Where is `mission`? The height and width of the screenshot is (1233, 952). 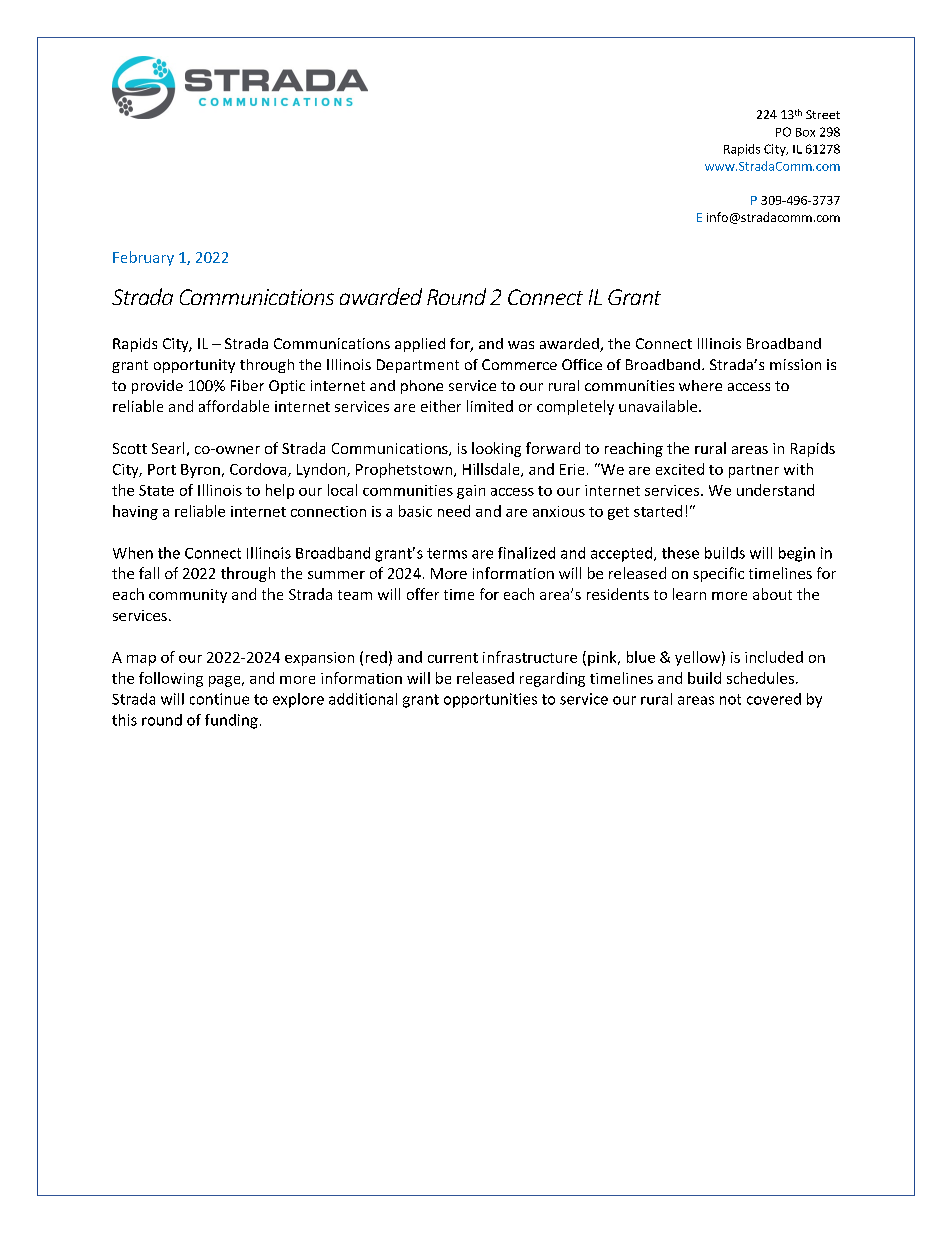 mission is located at coordinates (795, 364).
